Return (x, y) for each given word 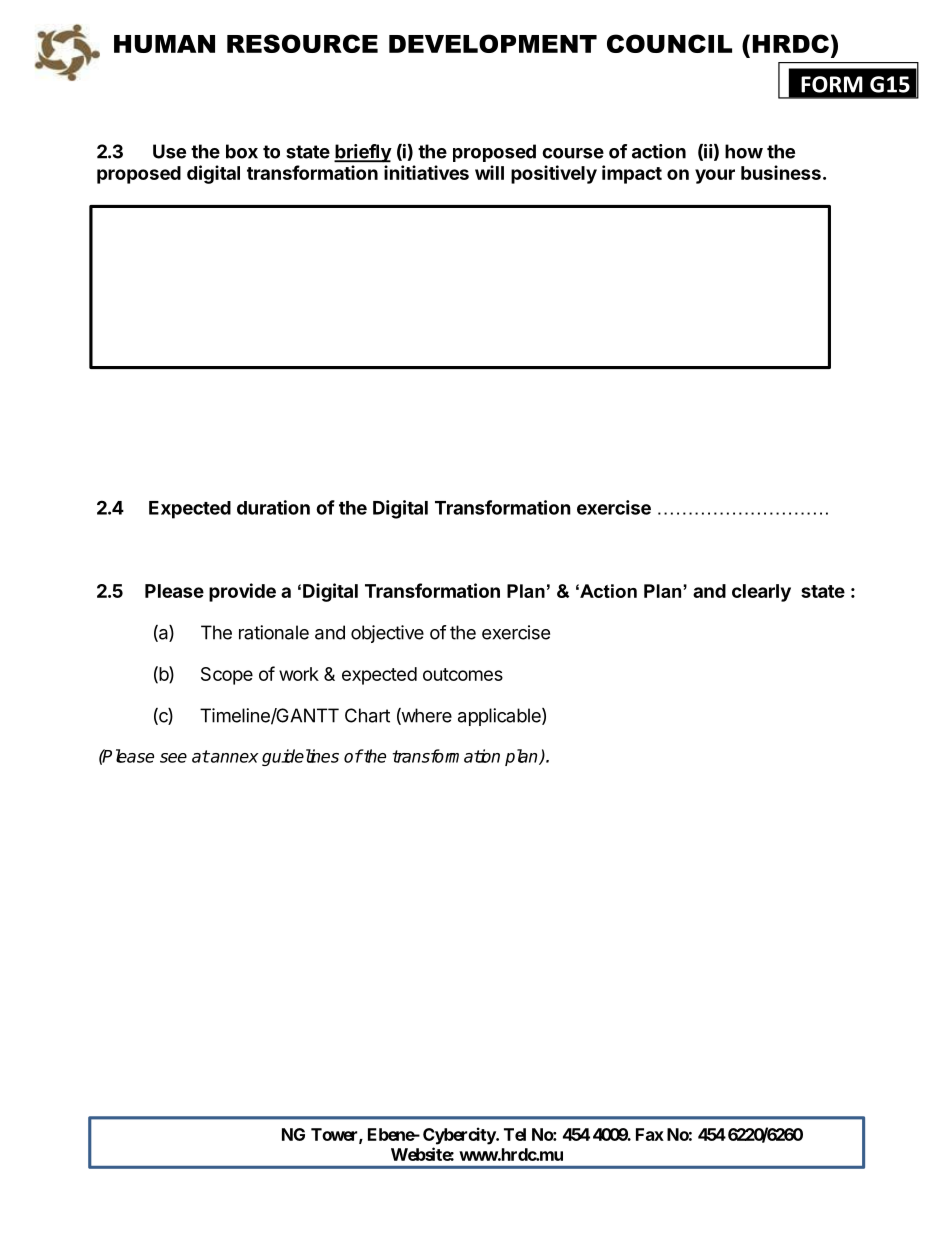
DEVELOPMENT (493, 43)
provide (242, 592)
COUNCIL (669, 43)
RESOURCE (302, 43)
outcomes (463, 674)
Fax (650, 1134)
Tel (515, 1134)
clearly (761, 593)
